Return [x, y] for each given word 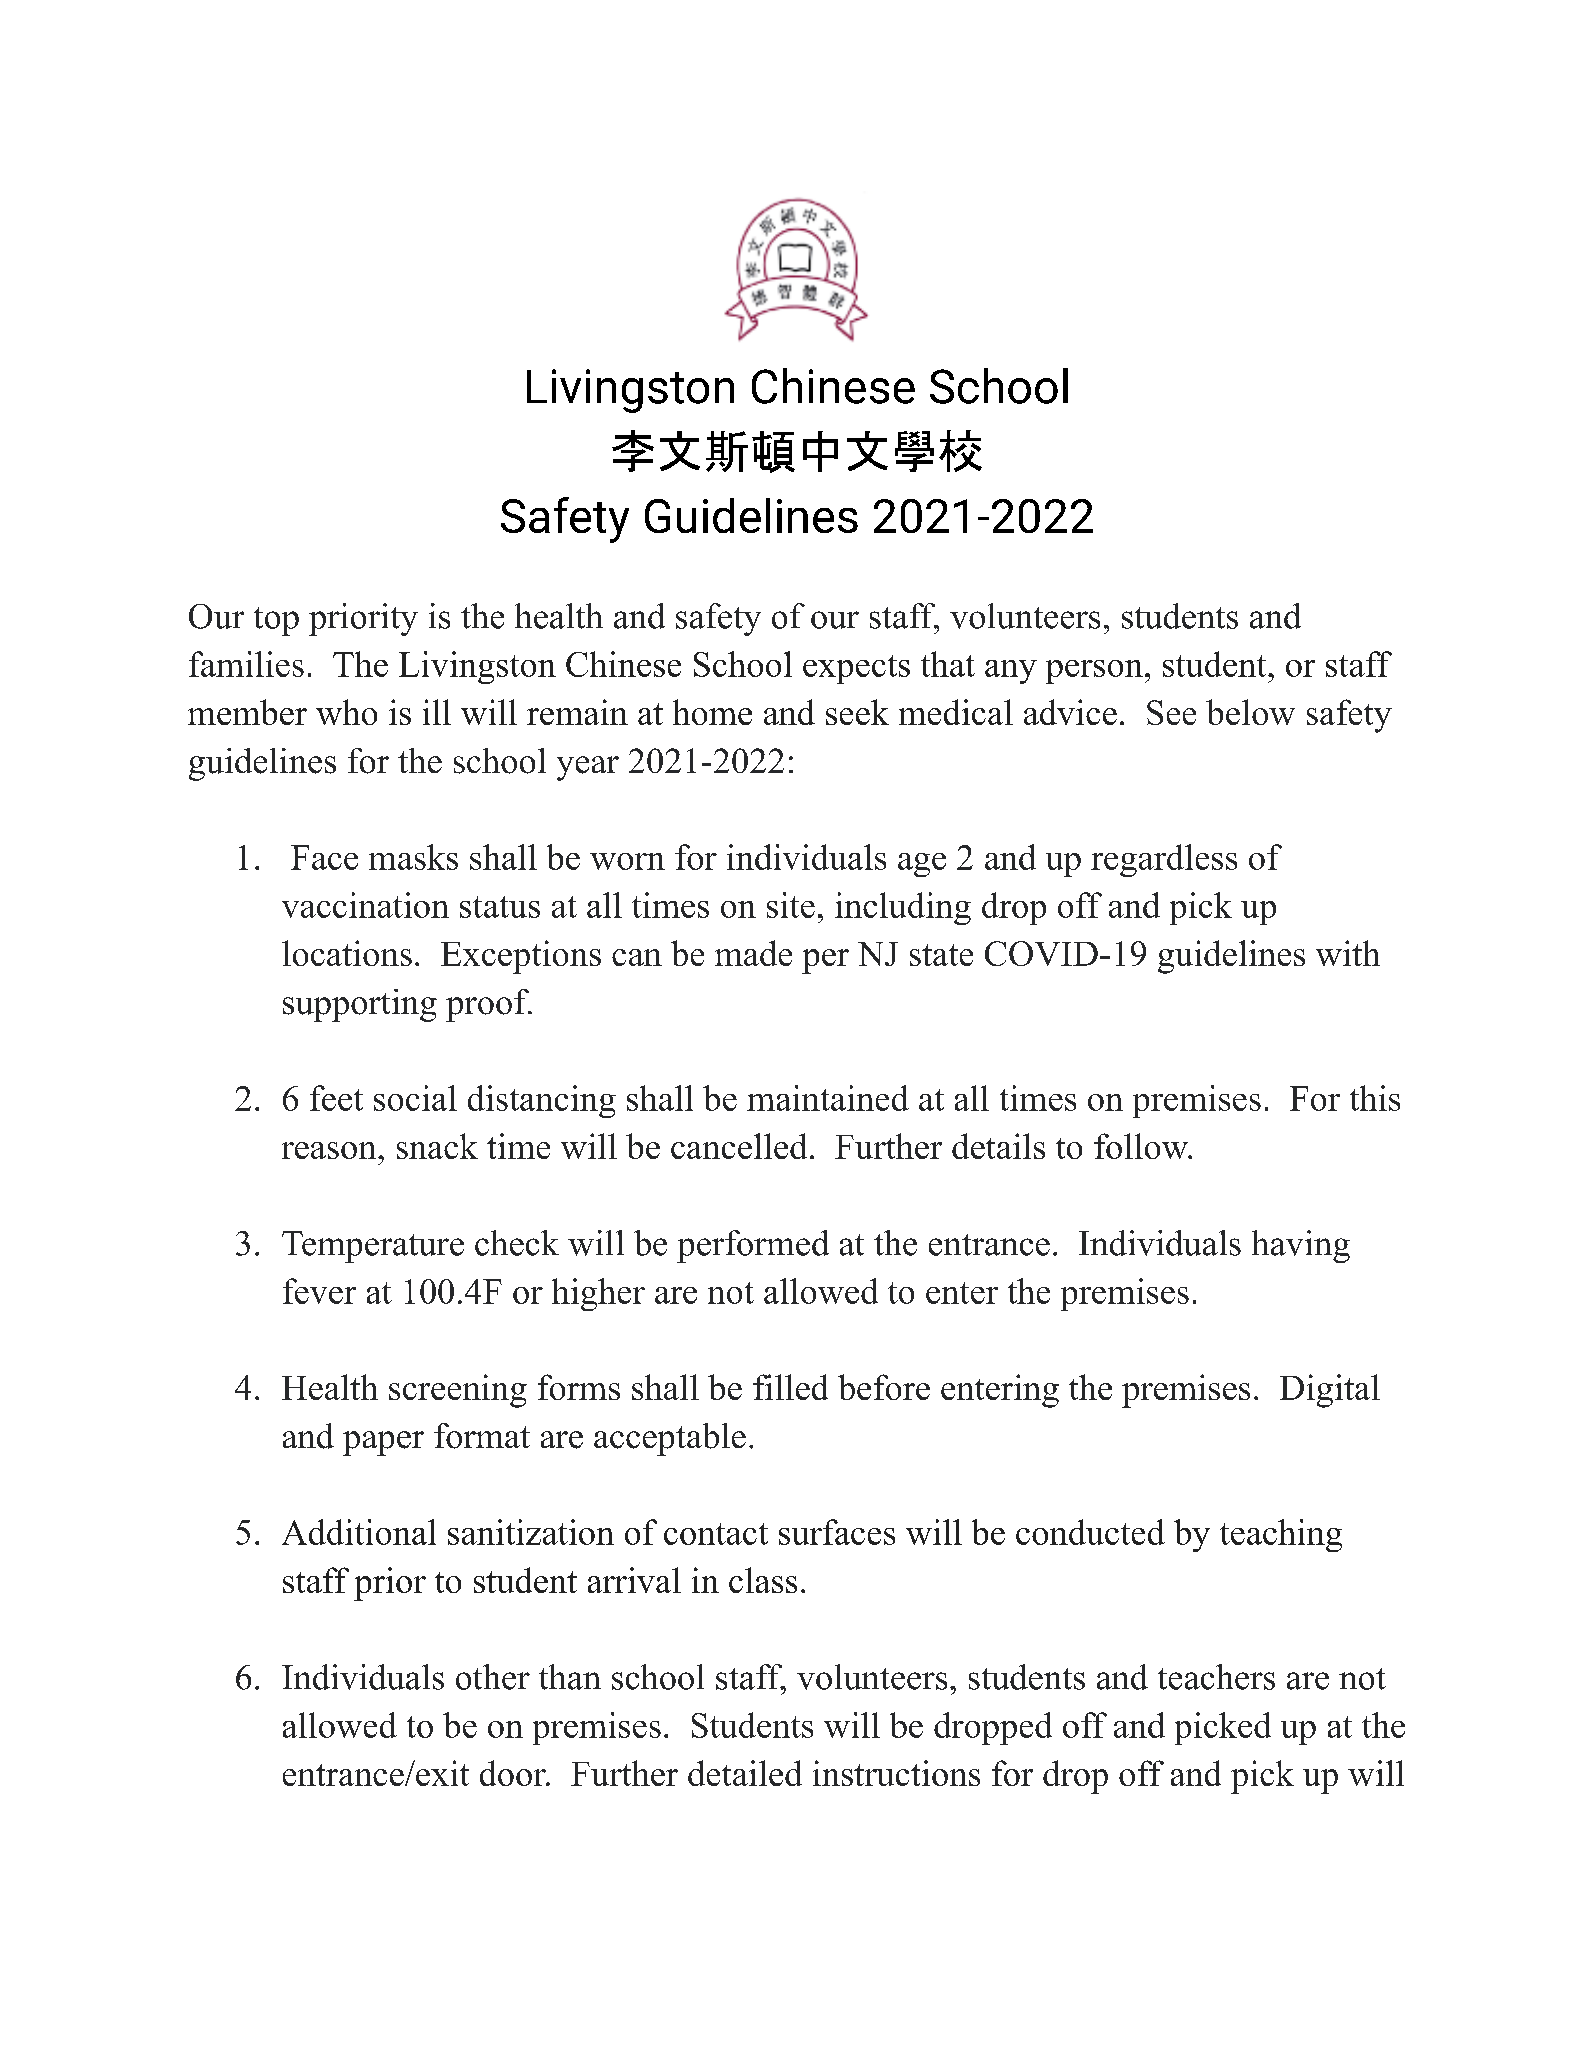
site [791, 905]
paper [383, 1443]
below [1250, 712]
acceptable [670, 1439]
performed [753, 1246]
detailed [745, 1773]
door [514, 1773]
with [1348, 953]
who [346, 712]
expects [856, 669]
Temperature [373, 1247]
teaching [1281, 1535]
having [1301, 1246]
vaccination [365, 905]
